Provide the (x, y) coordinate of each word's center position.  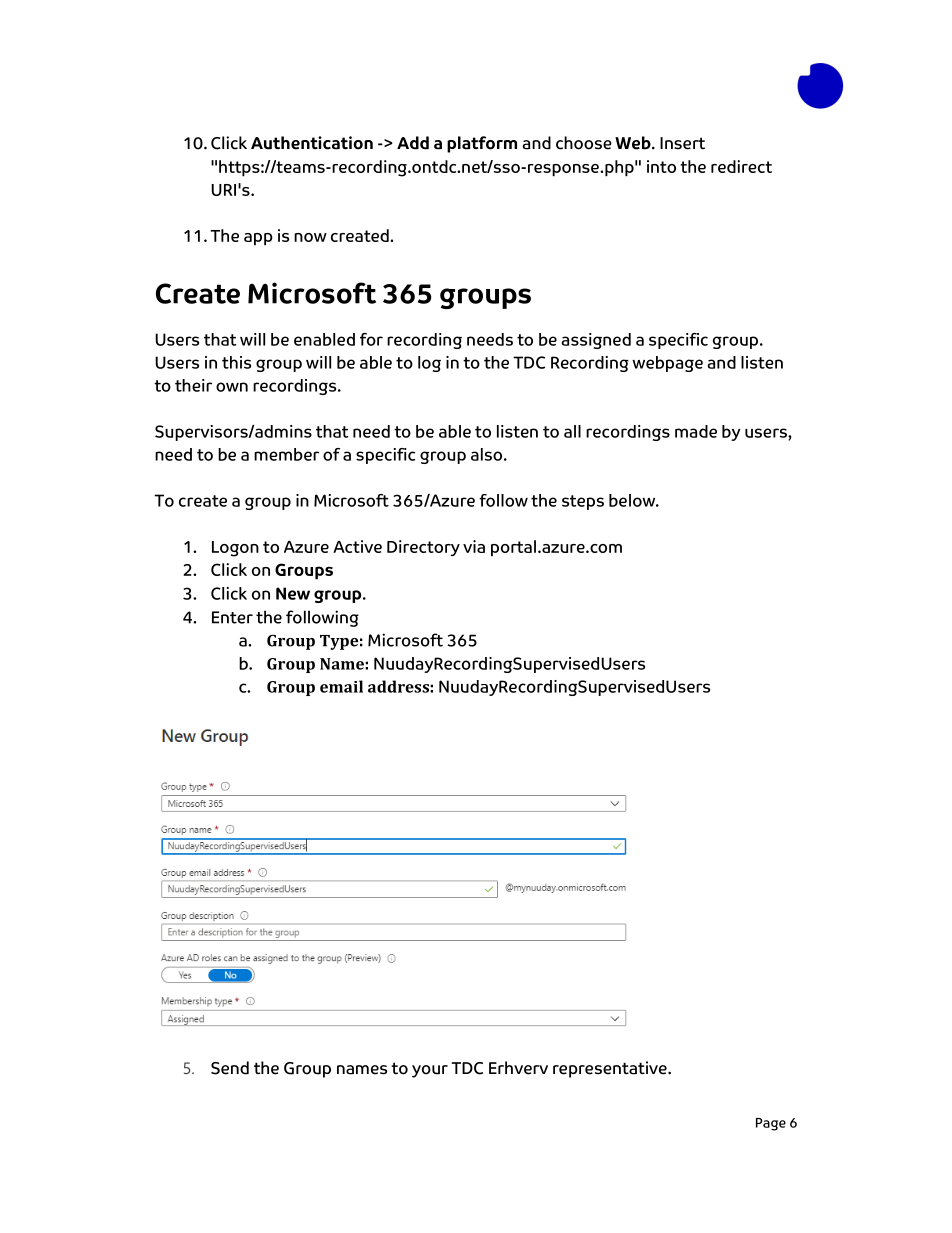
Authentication (312, 143)
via (474, 546)
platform (482, 144)
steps (583, 502)
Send (230, 1068)
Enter (232, 617)
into (661, 166)
